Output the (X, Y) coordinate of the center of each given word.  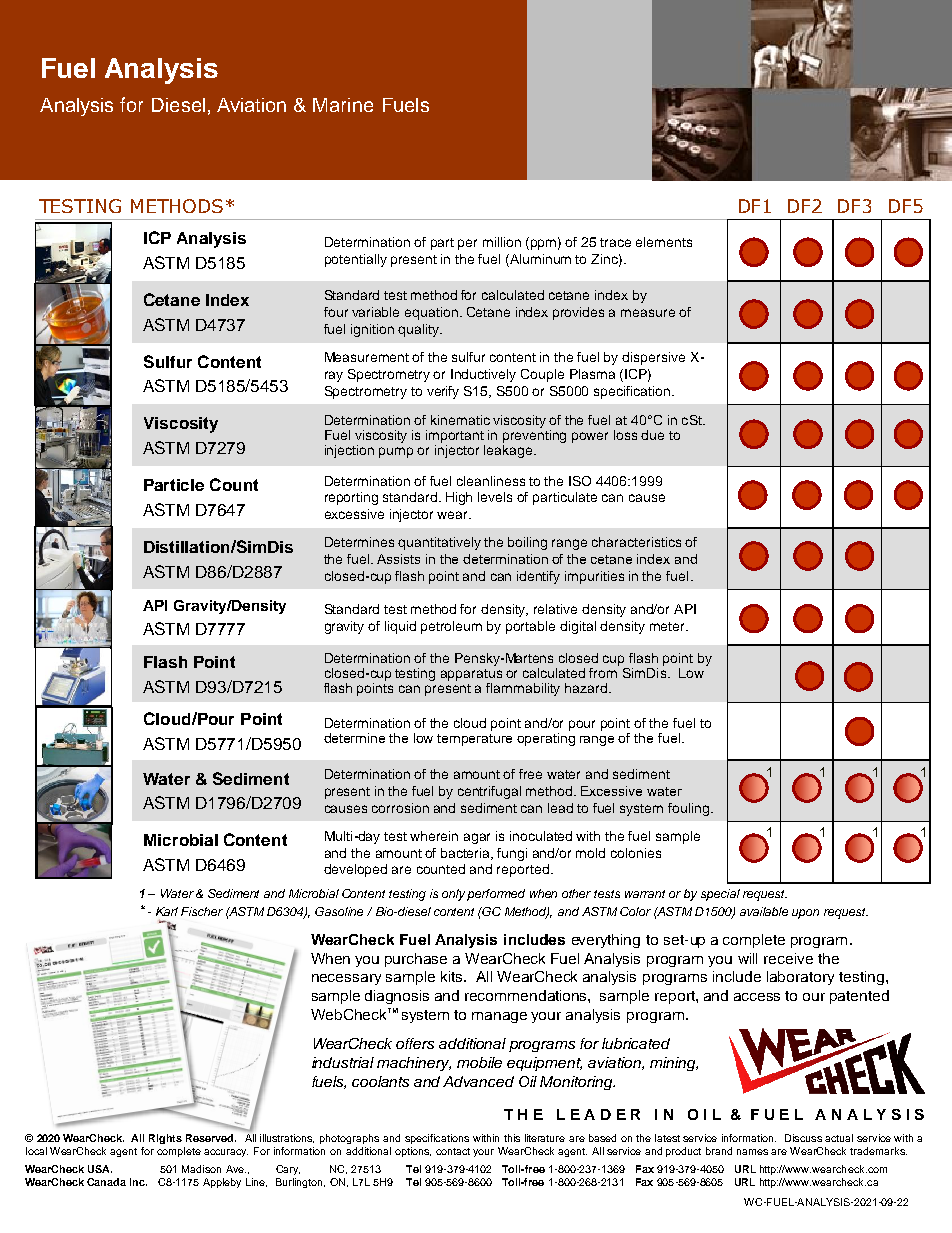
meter (669, 626)
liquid (400, 627)
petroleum (451, 627)
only (455, 895)
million (502, 242)
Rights (165, 1139)
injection (349, 451)
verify (443, 392)
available (764, 911)
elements (664, 242)
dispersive (653, 358)
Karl (167, 911)
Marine (343, 105)
